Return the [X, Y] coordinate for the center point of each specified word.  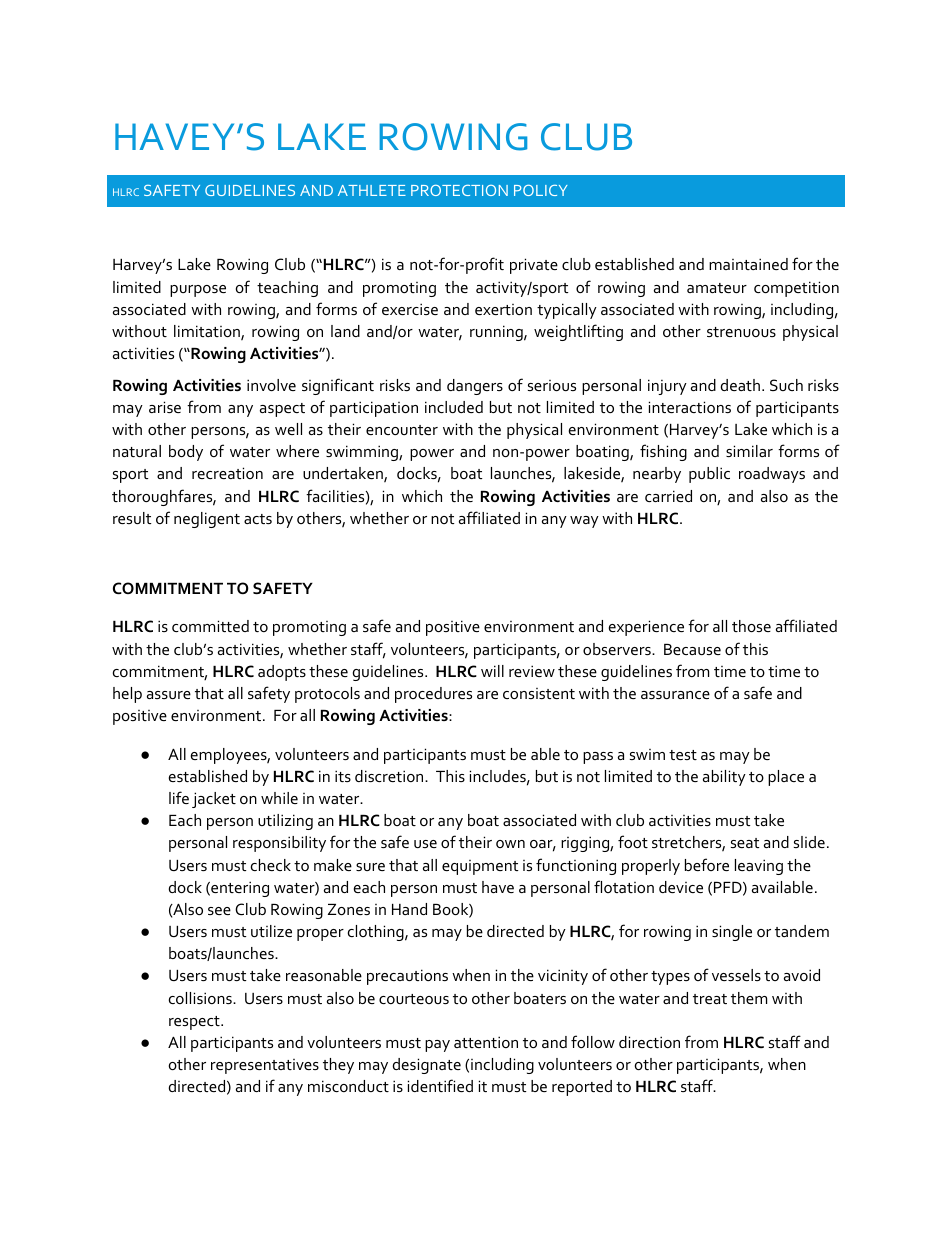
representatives [265, 1066]
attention [486, 1042]
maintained [748, 264]
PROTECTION [459, 190]
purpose [198, 291]
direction [649, 1042]
